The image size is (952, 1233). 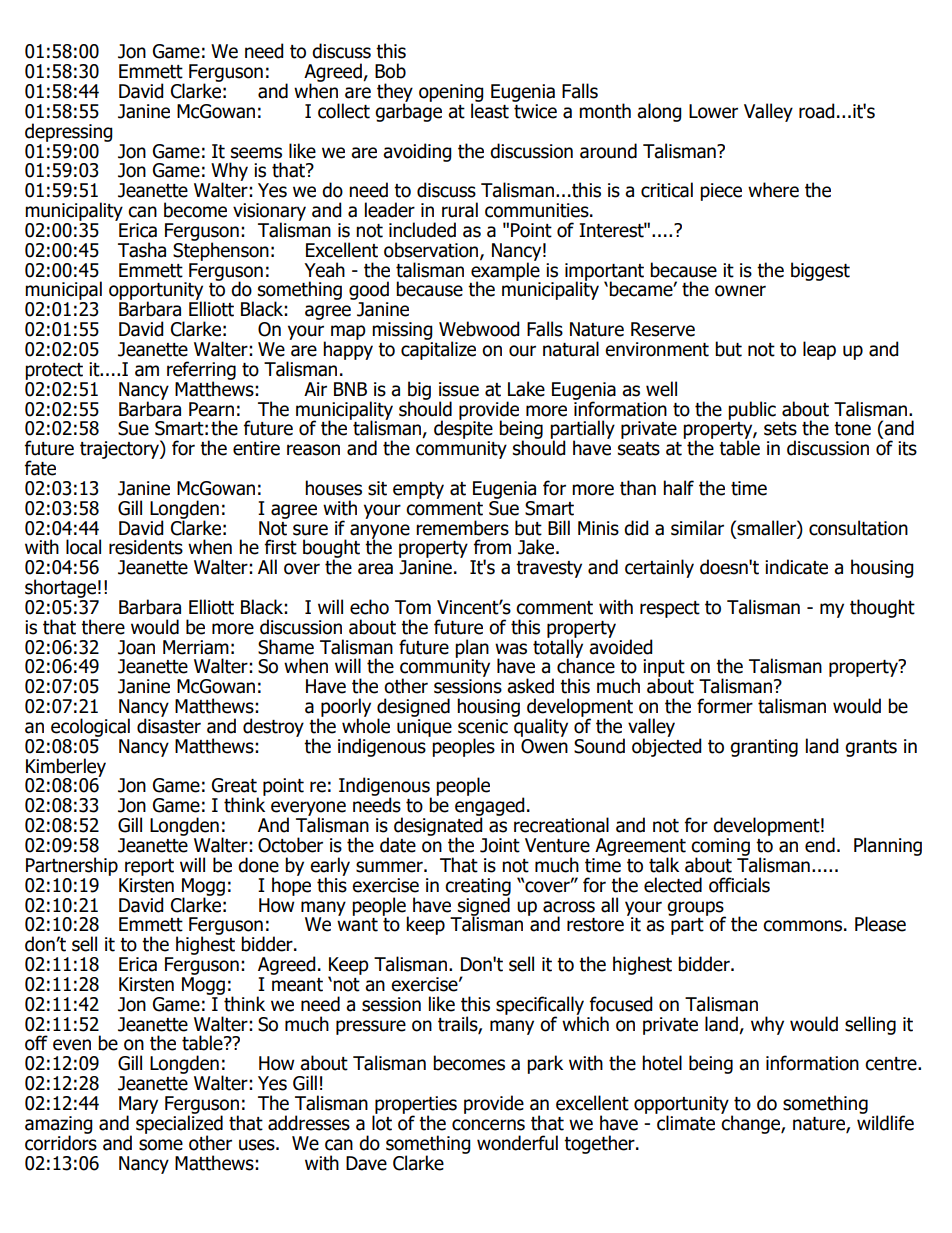 What do you see at coordinates (796, 567) in the screenshot?
I see `indicate` at bounding box center [796, 567].
